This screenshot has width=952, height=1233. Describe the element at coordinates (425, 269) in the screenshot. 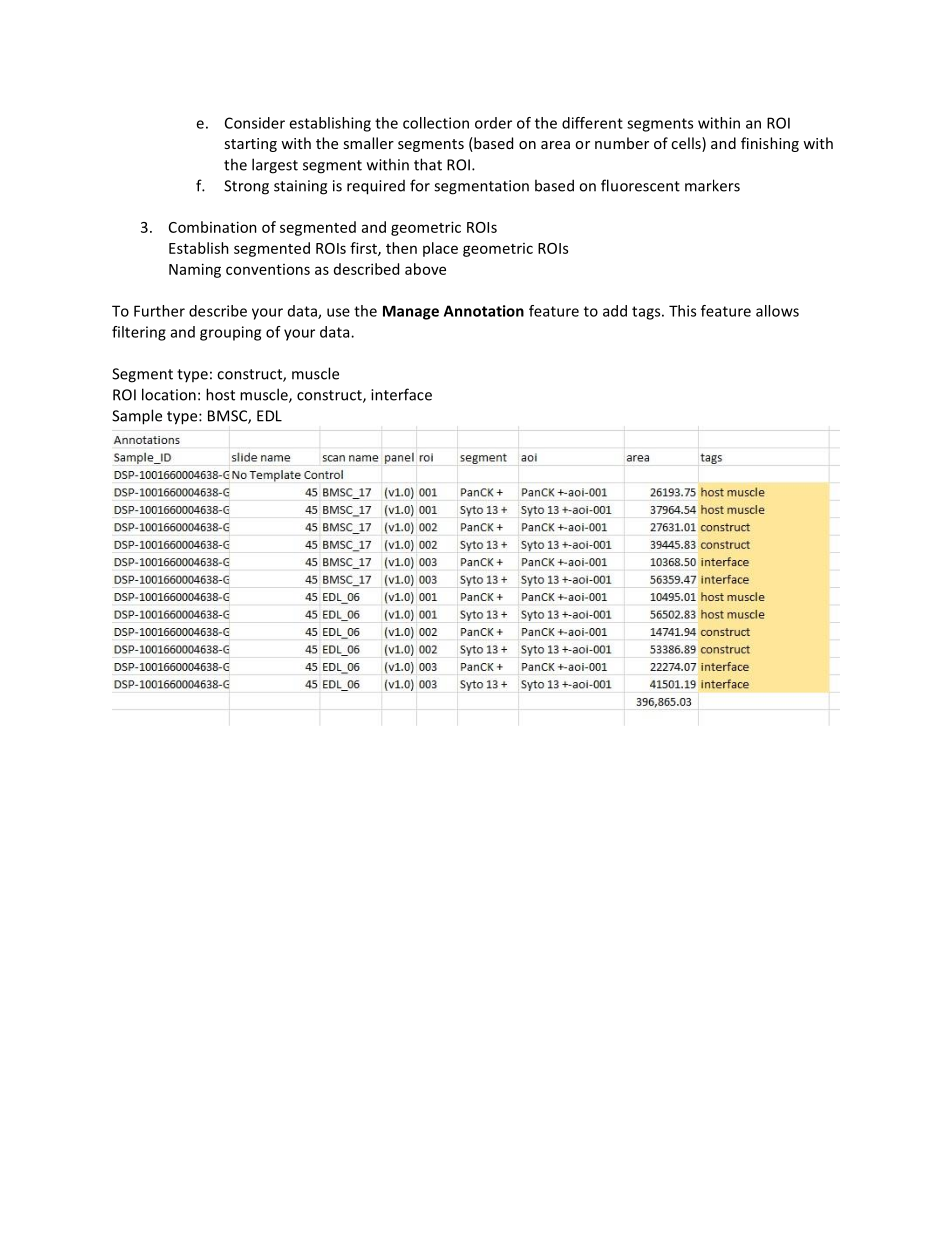

I see `above` at that location.
